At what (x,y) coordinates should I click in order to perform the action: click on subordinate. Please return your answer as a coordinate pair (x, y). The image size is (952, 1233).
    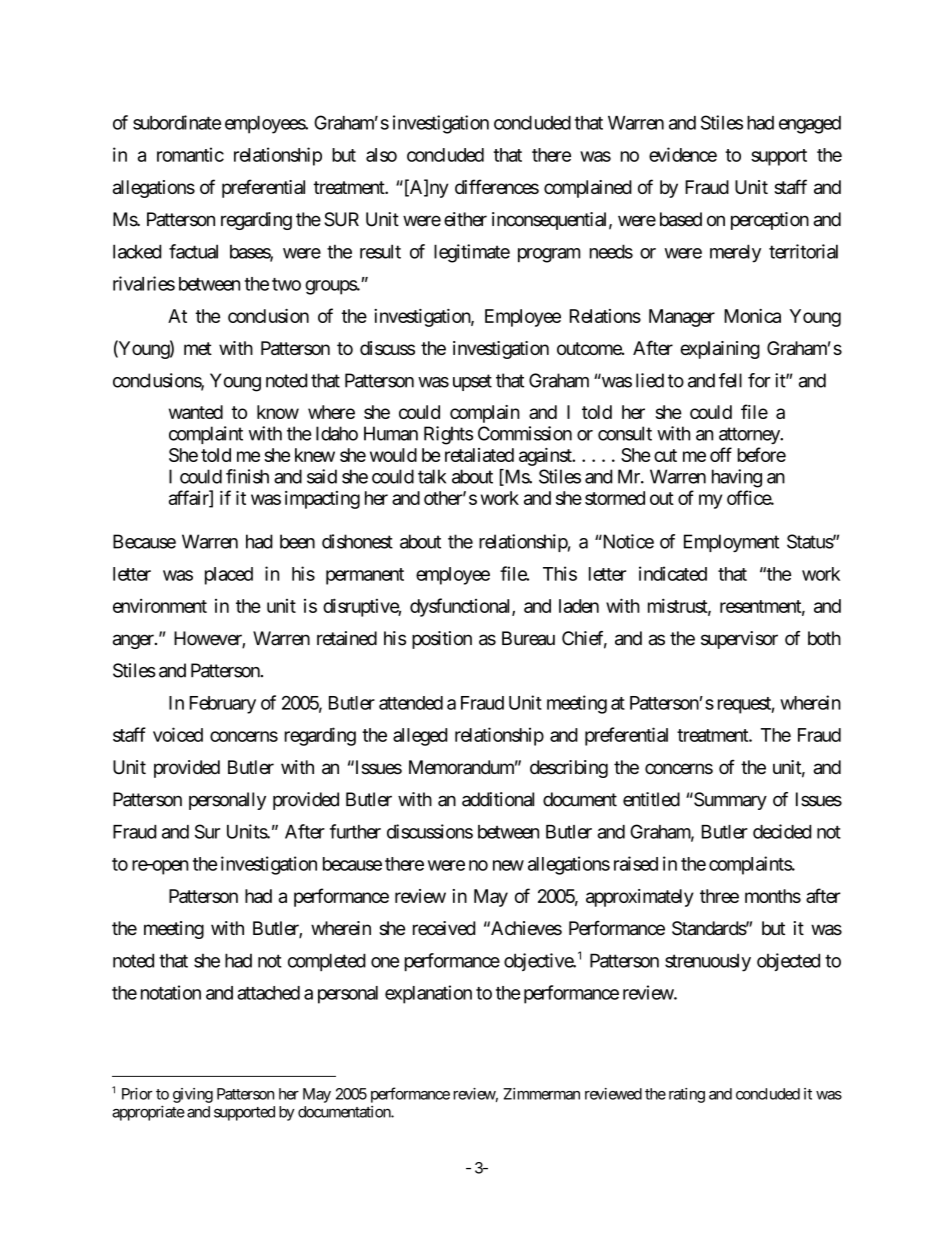
    Looking at the image, I should click on (177, 122).
